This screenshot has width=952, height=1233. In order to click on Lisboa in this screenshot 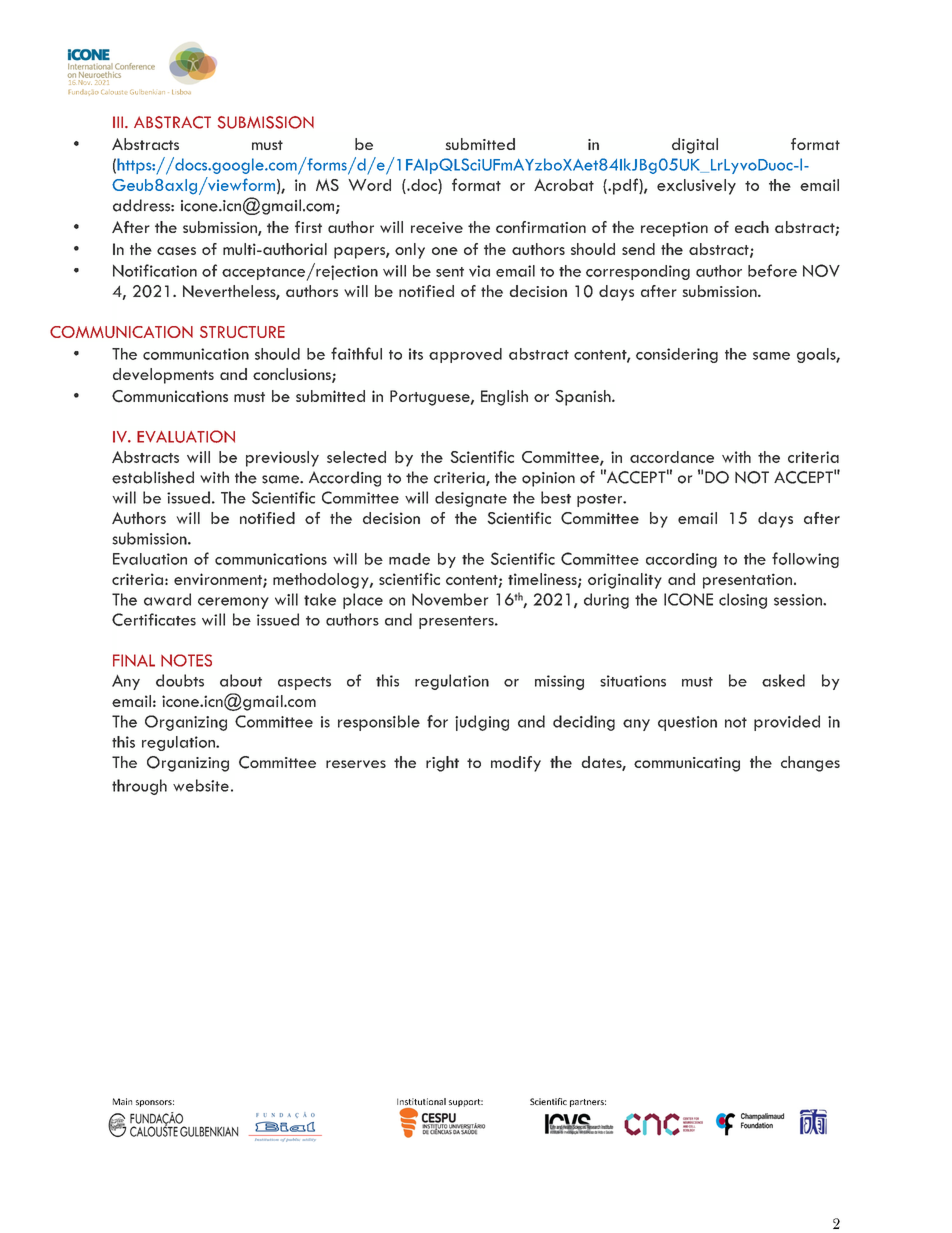, I will do `click(181, 91)`.
